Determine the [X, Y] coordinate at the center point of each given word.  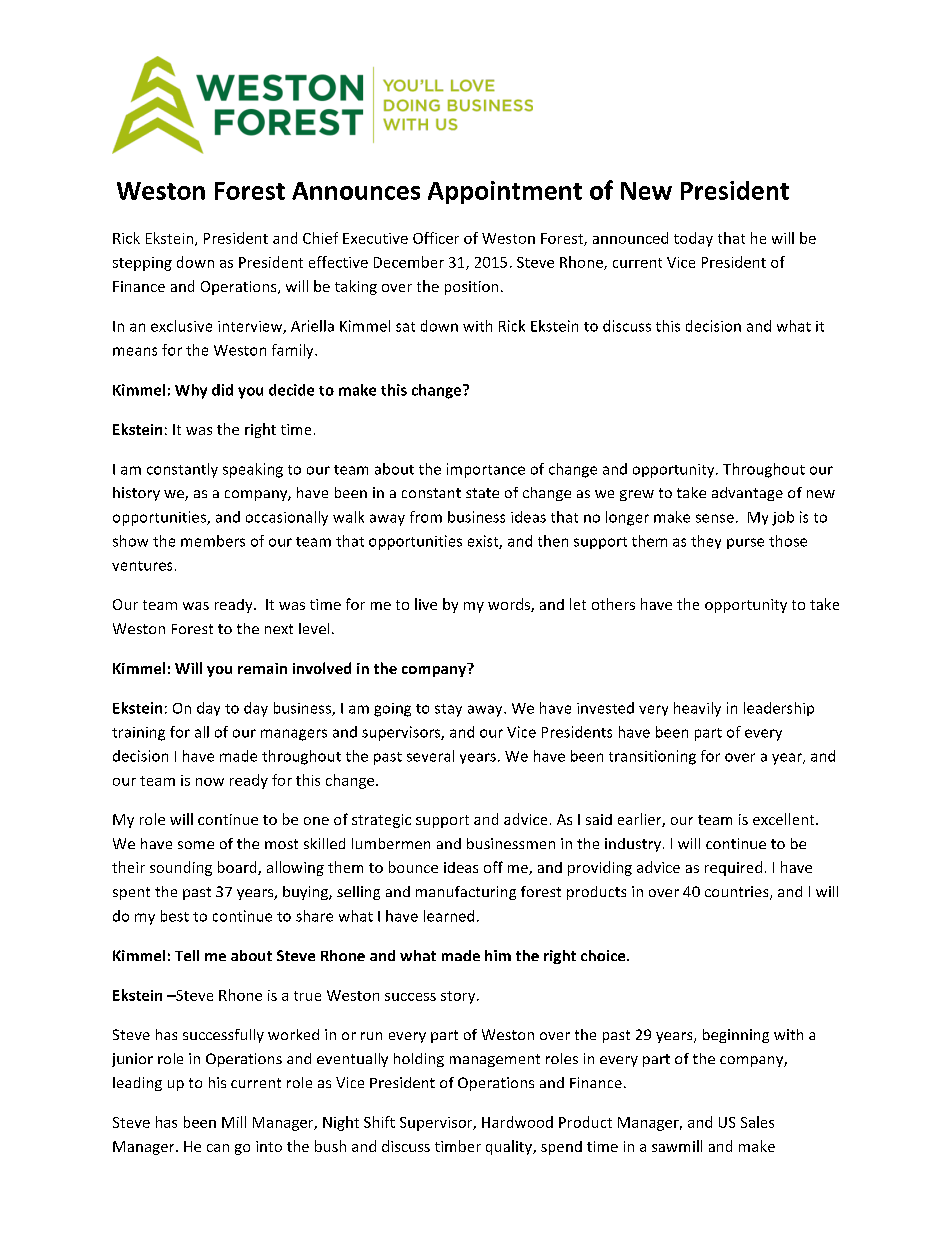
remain [262, 668]
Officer [436, 238]
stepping [142, 264]
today [693, 239]
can [218, 1148]
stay [448, 710]
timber [458, 1146]
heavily [697, 709]
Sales [757, 1122]
